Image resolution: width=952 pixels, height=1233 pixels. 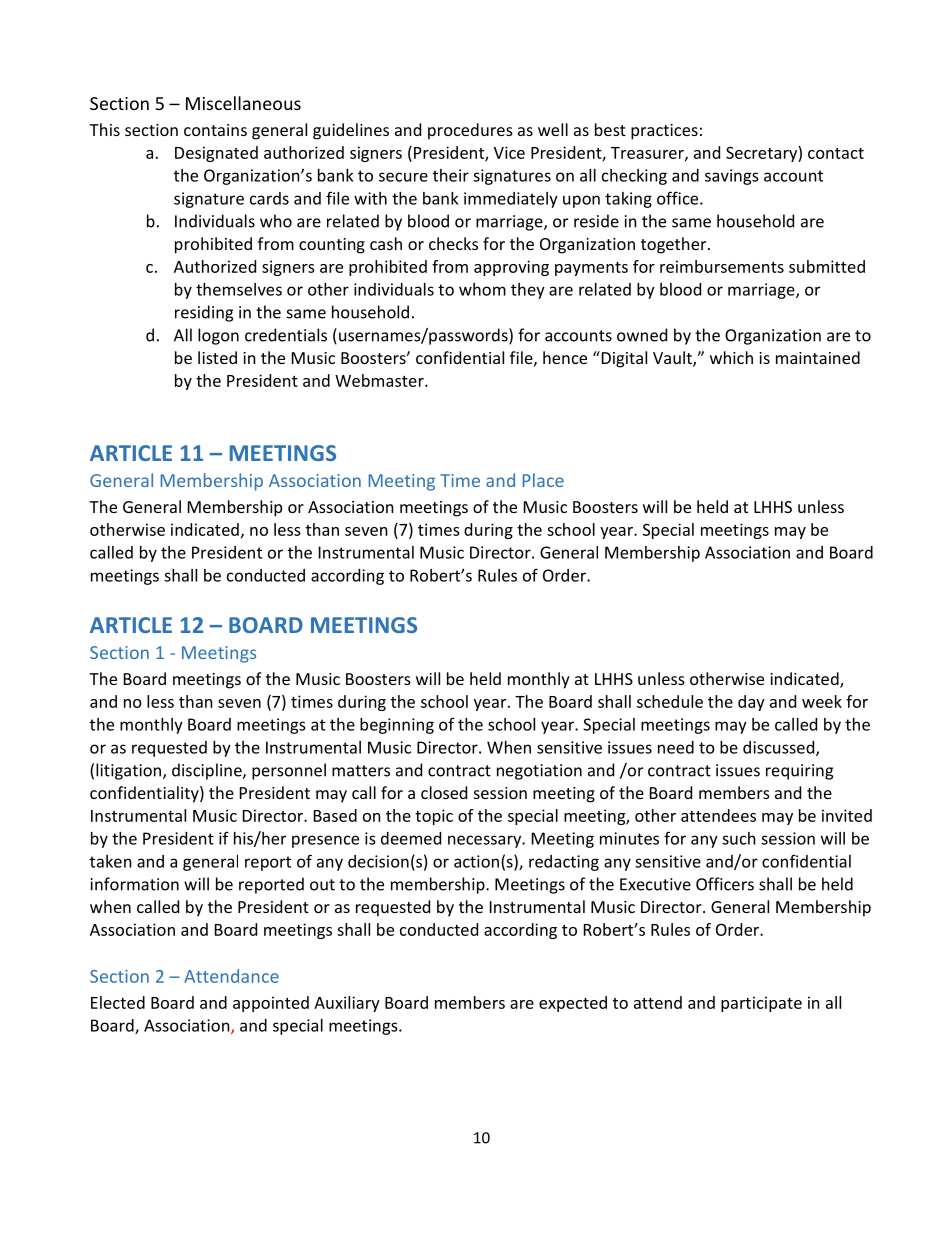 I want to click on residing, so click(x=204, y=313).
